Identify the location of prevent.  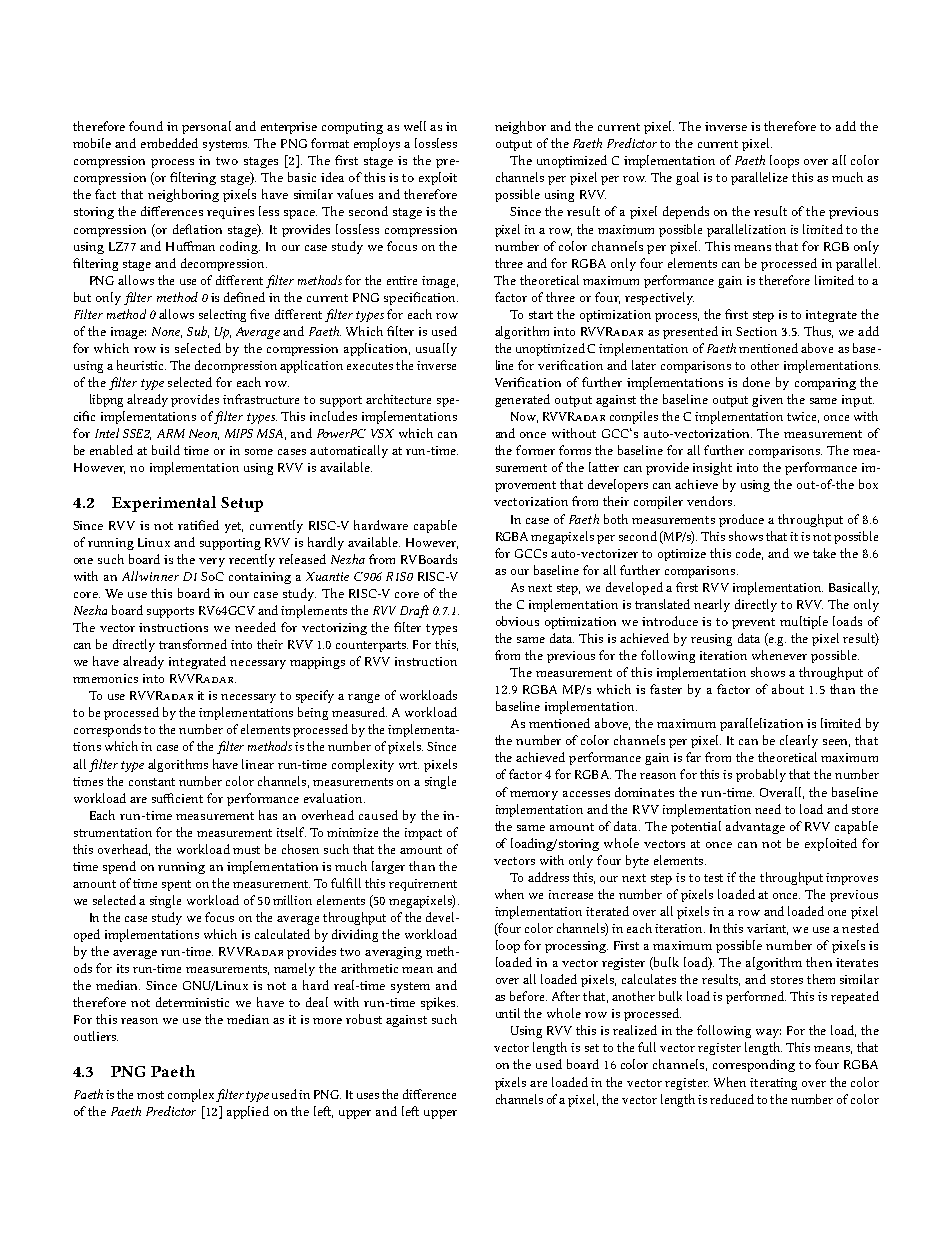
(753, 623).
